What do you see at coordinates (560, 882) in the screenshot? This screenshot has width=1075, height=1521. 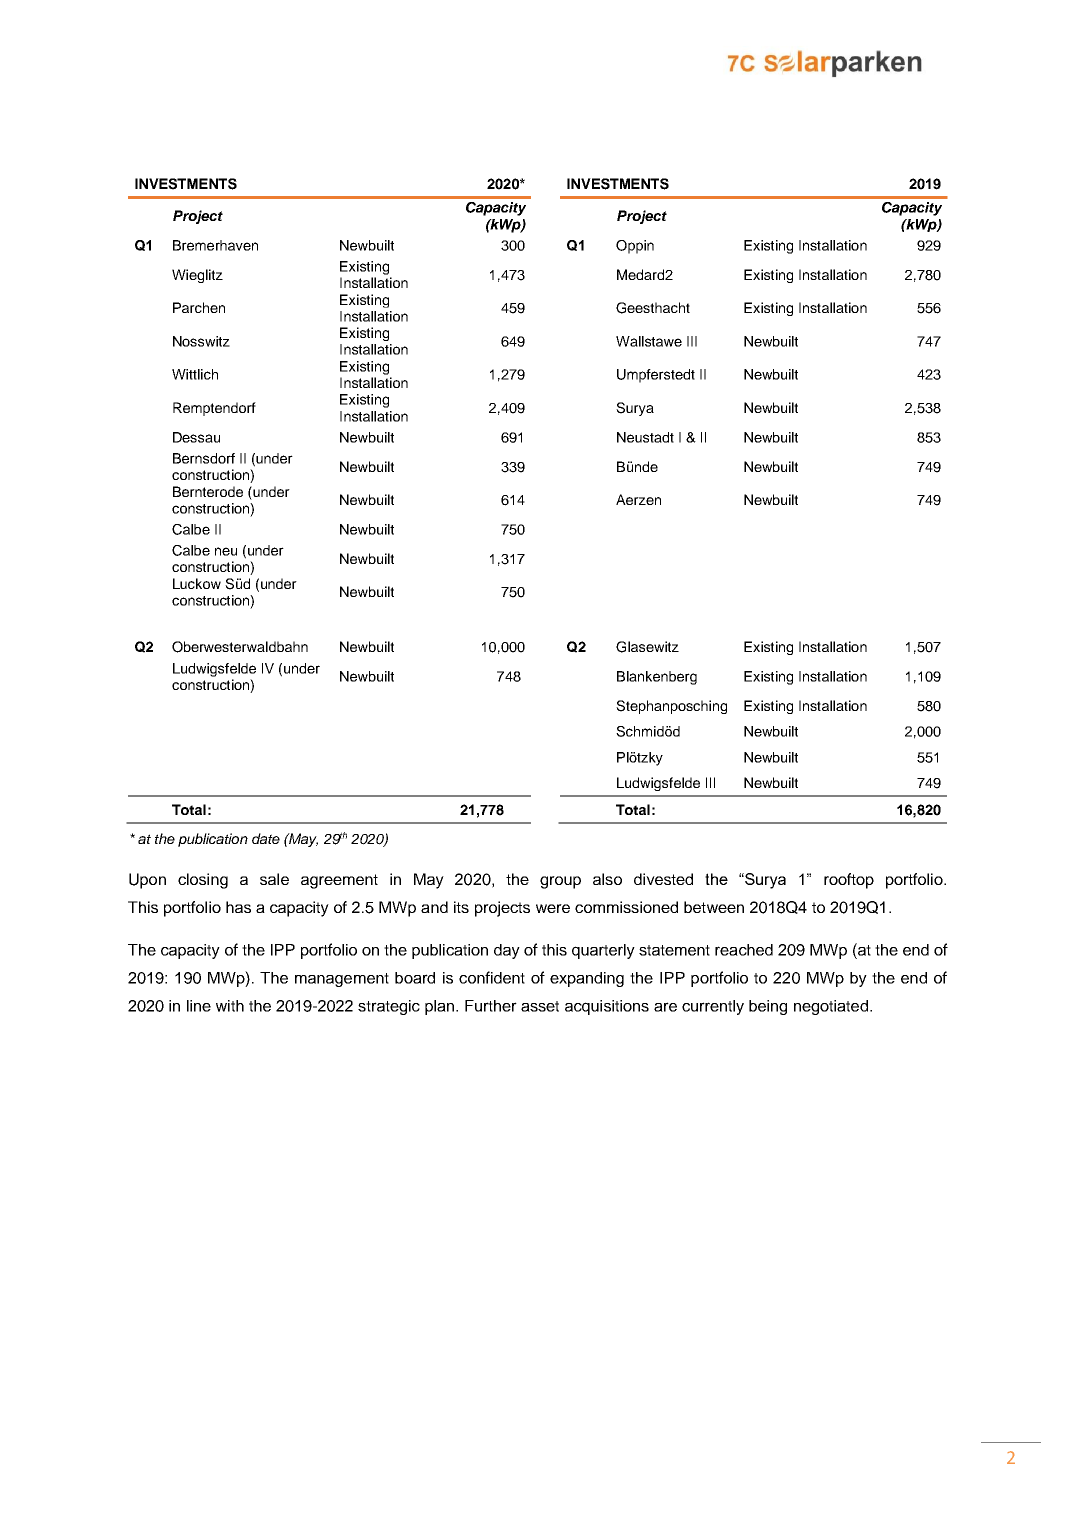 I see `group` at bounding box center [560, 882].
